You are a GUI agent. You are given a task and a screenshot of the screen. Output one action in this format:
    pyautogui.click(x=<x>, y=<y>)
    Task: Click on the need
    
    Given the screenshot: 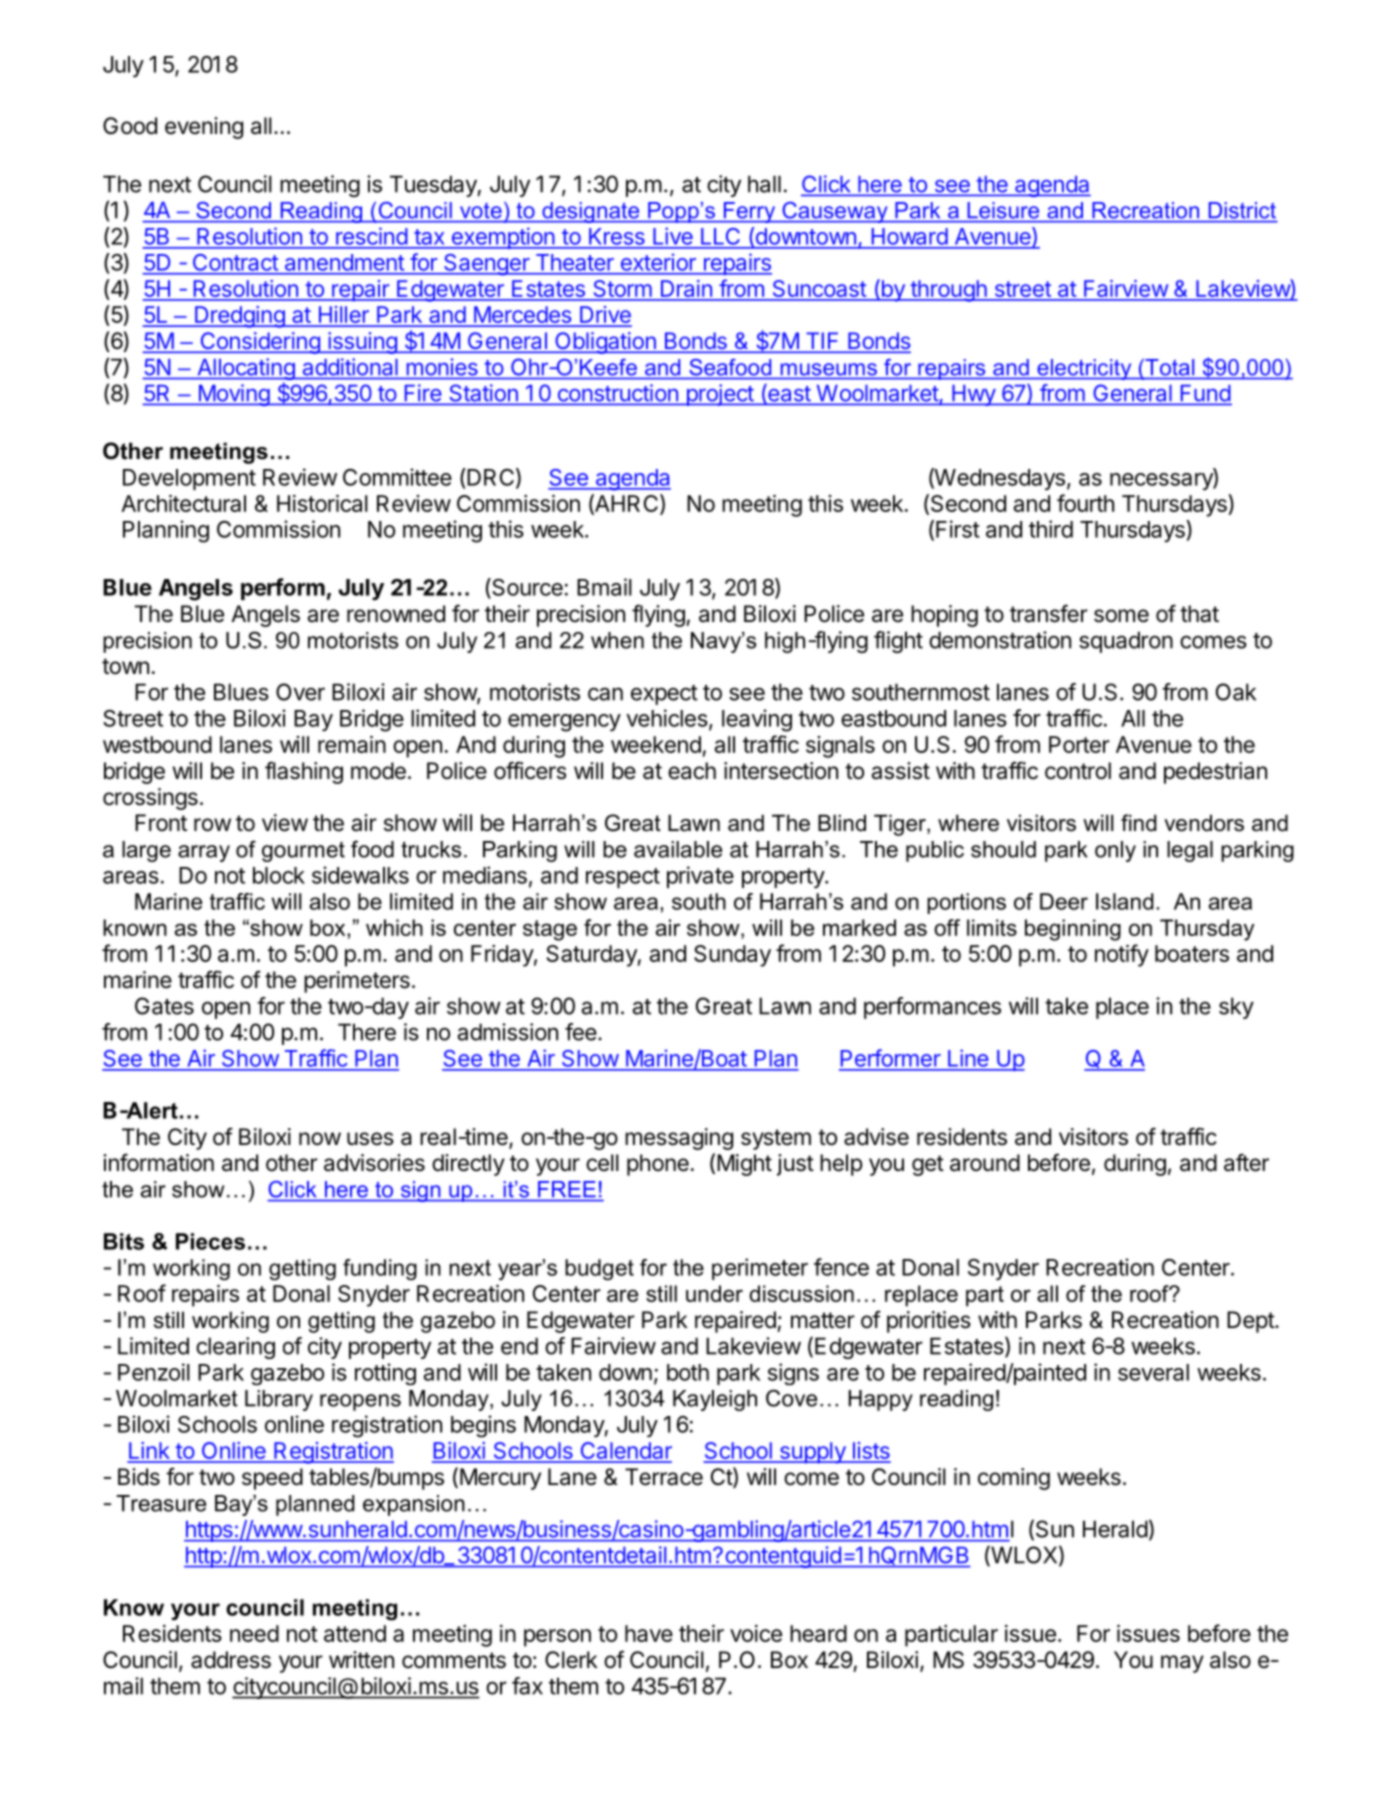 What is the action you would take?
    pyautogui.click(x=254, y=1633)
